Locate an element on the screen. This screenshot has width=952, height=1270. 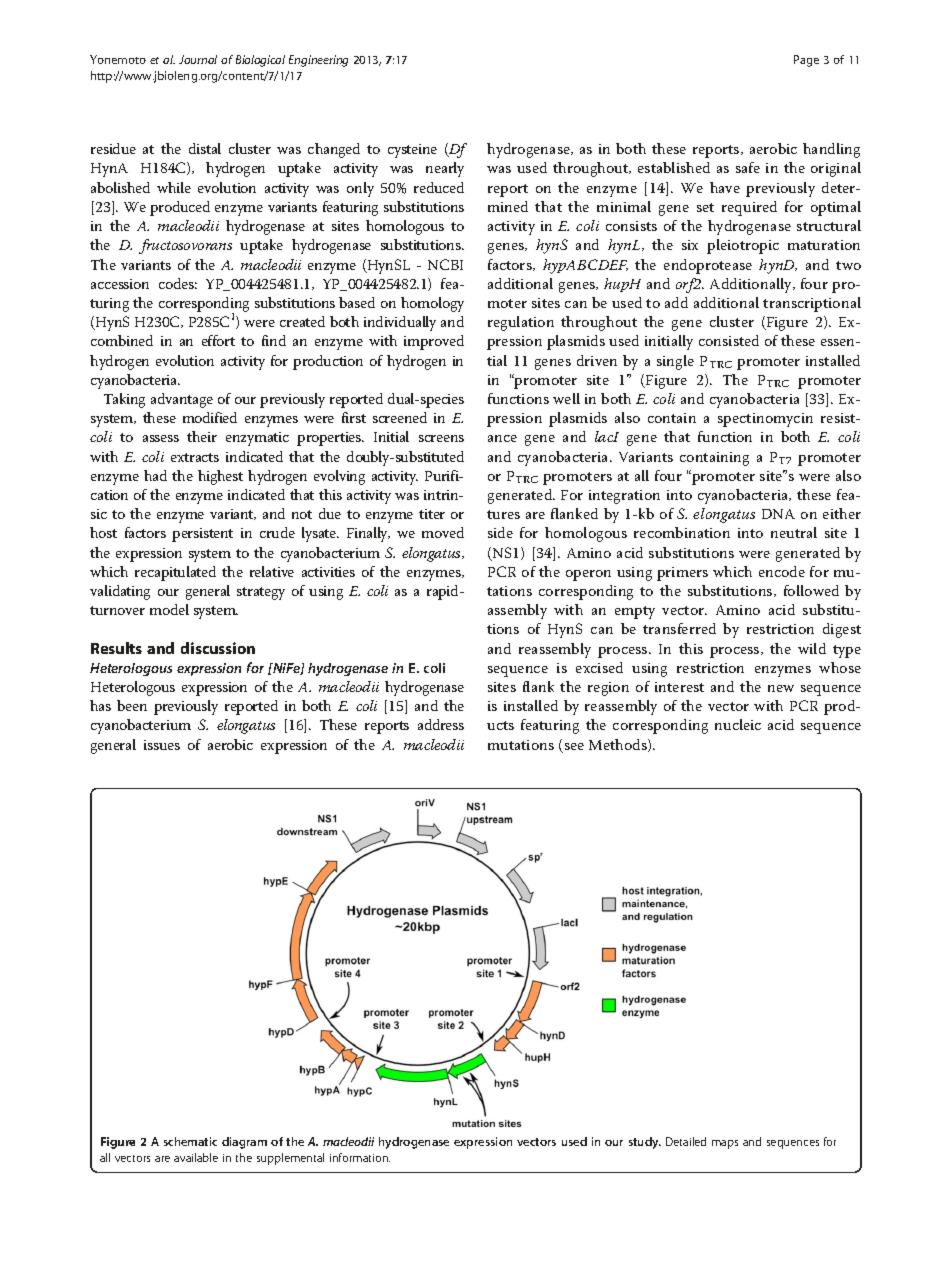
recapitulated is located at coordinates (175, 573).
